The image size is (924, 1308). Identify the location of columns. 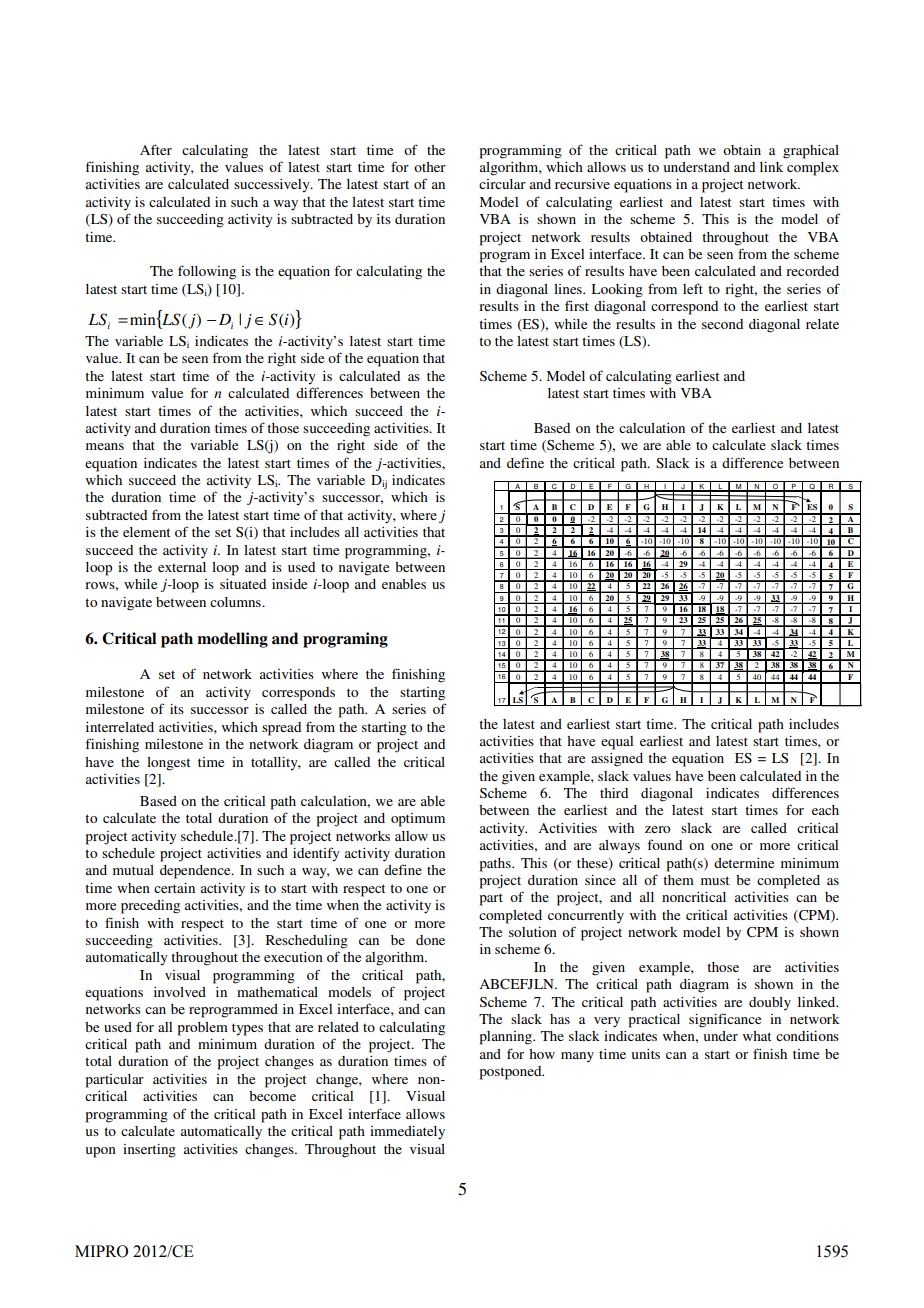
(236, 602).
